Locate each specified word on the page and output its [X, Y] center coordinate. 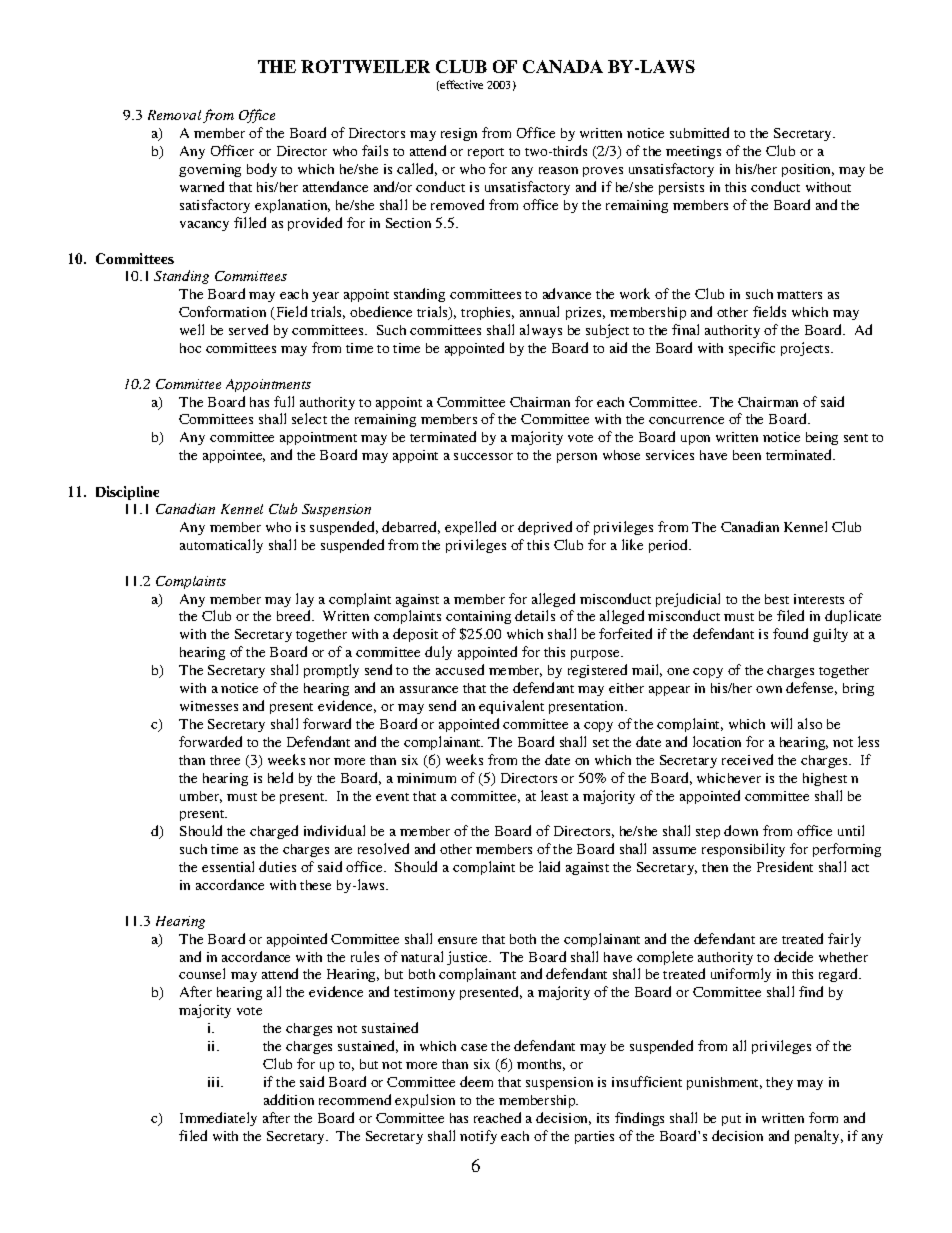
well [192, 329]
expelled [470, 528]
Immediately [218, 1119]
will [781, 723]
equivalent [511, 707]
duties [277, 866]
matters [799, 295]
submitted [699, 132]
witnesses [209, 706]
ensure [457, 940]
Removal [174, 115]
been [747, 455]
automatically [221, 546]
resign [459, 134]
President [785, 866]
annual [539, 311]
